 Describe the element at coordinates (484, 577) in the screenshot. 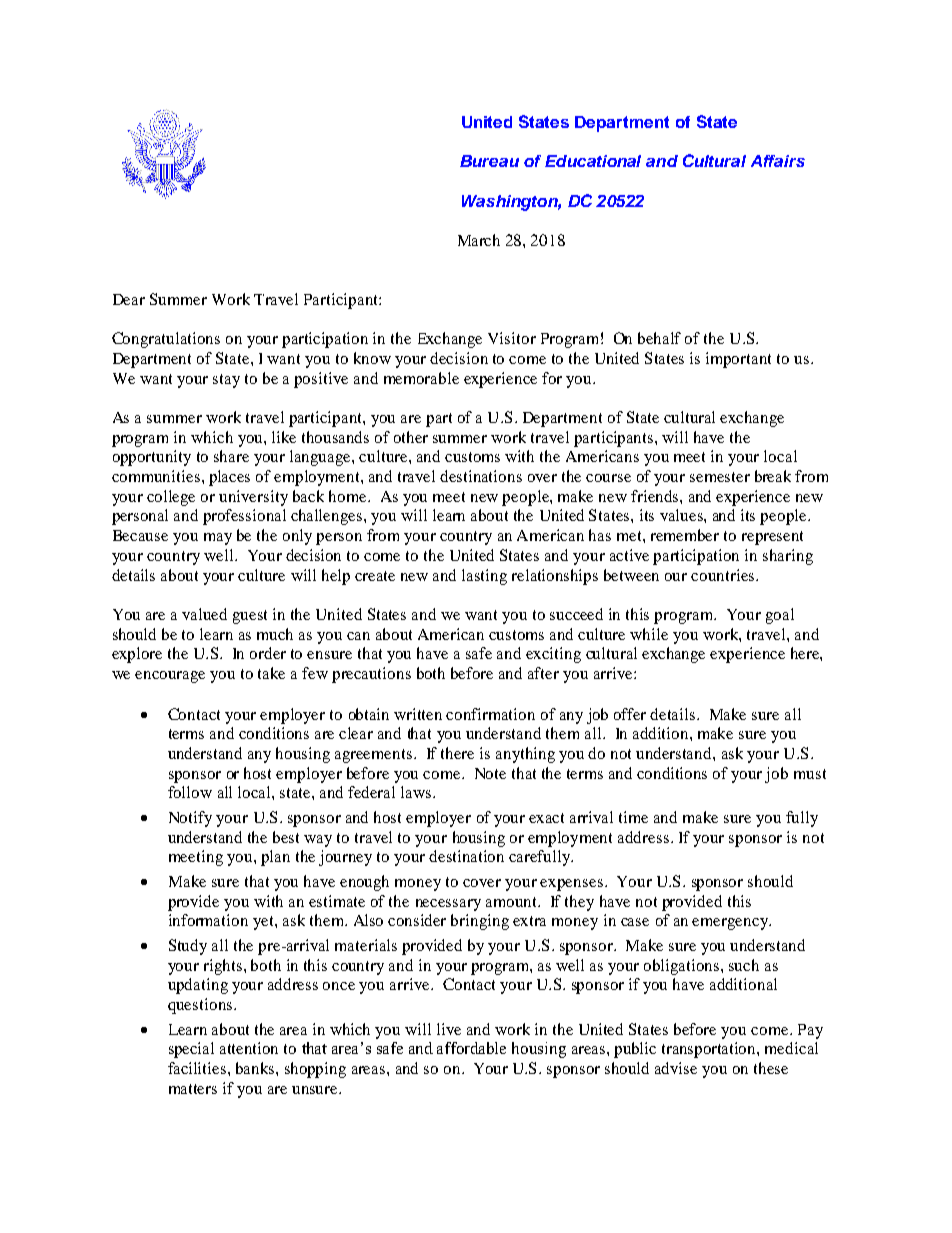

I see `lasting` at that location.
